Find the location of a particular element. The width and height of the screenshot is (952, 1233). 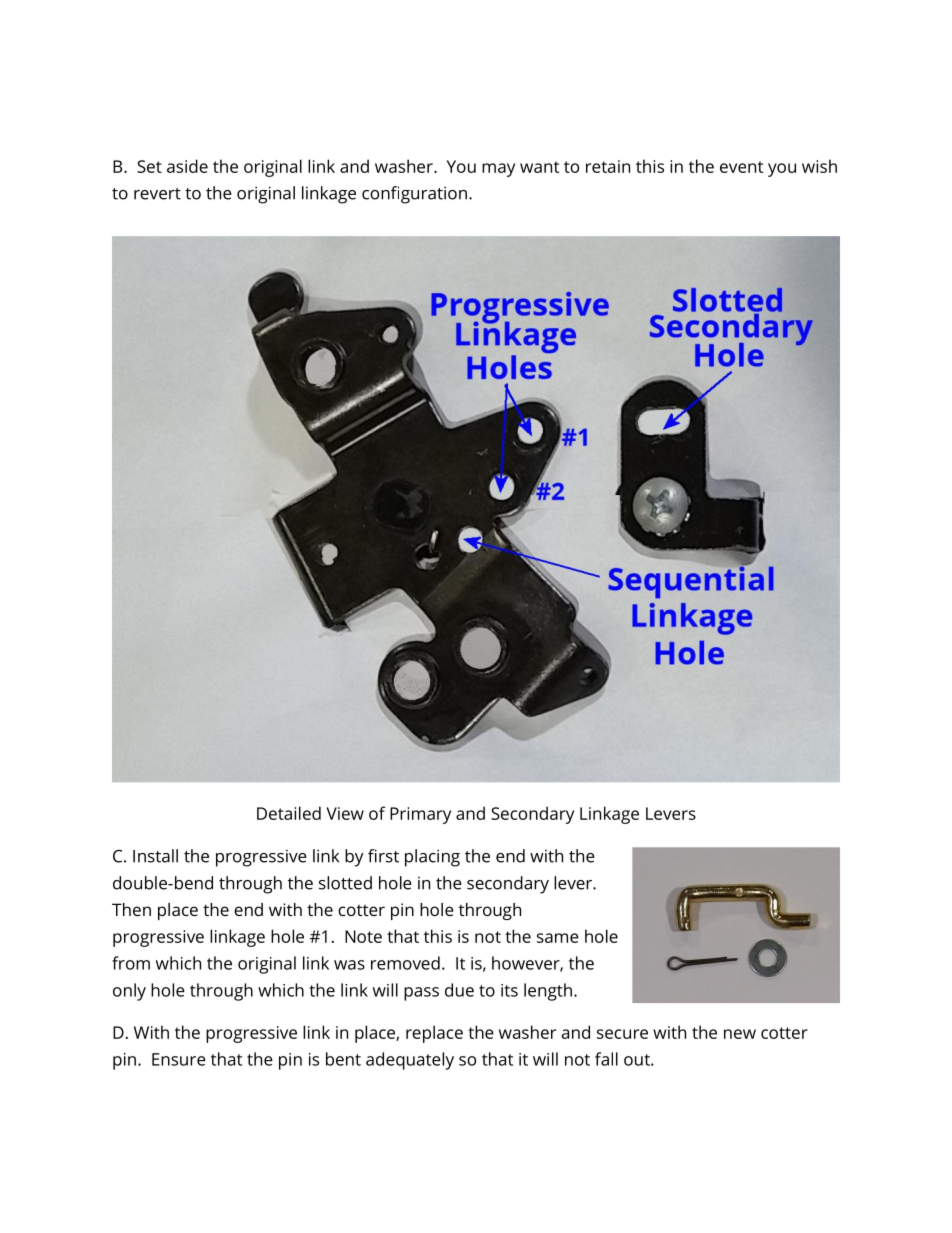

revert is located at coordinates (157, 194).
